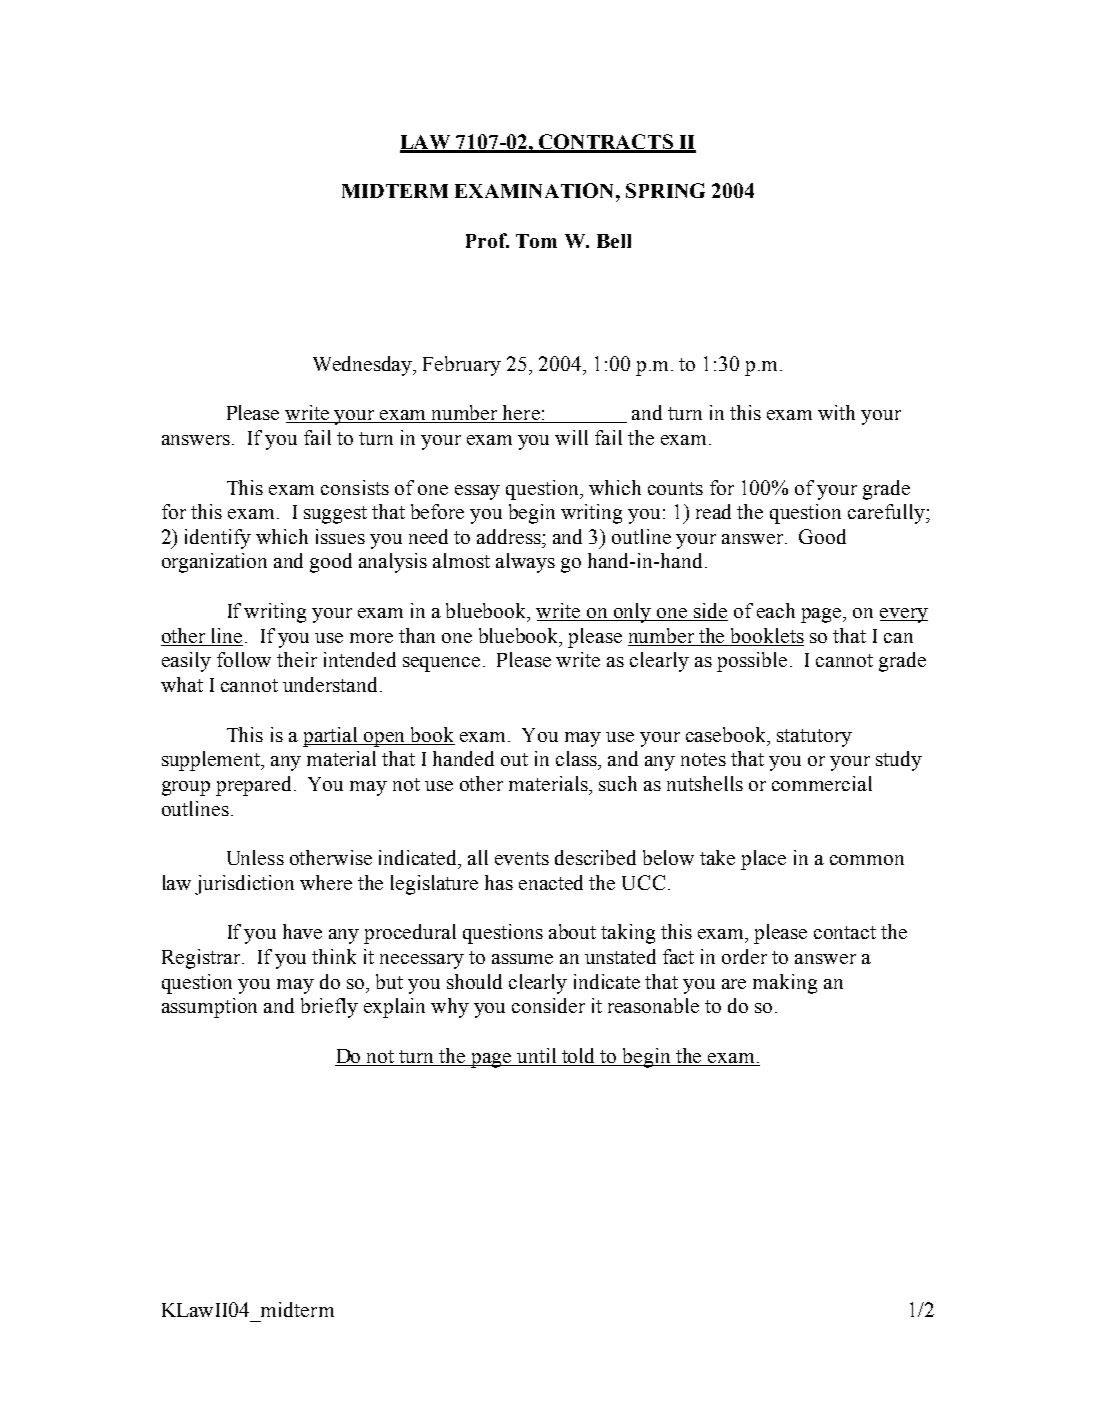 Image resolution: width=1096 pixels, height=1418 pixels. I want to click on commercial, so click(822, 783).
